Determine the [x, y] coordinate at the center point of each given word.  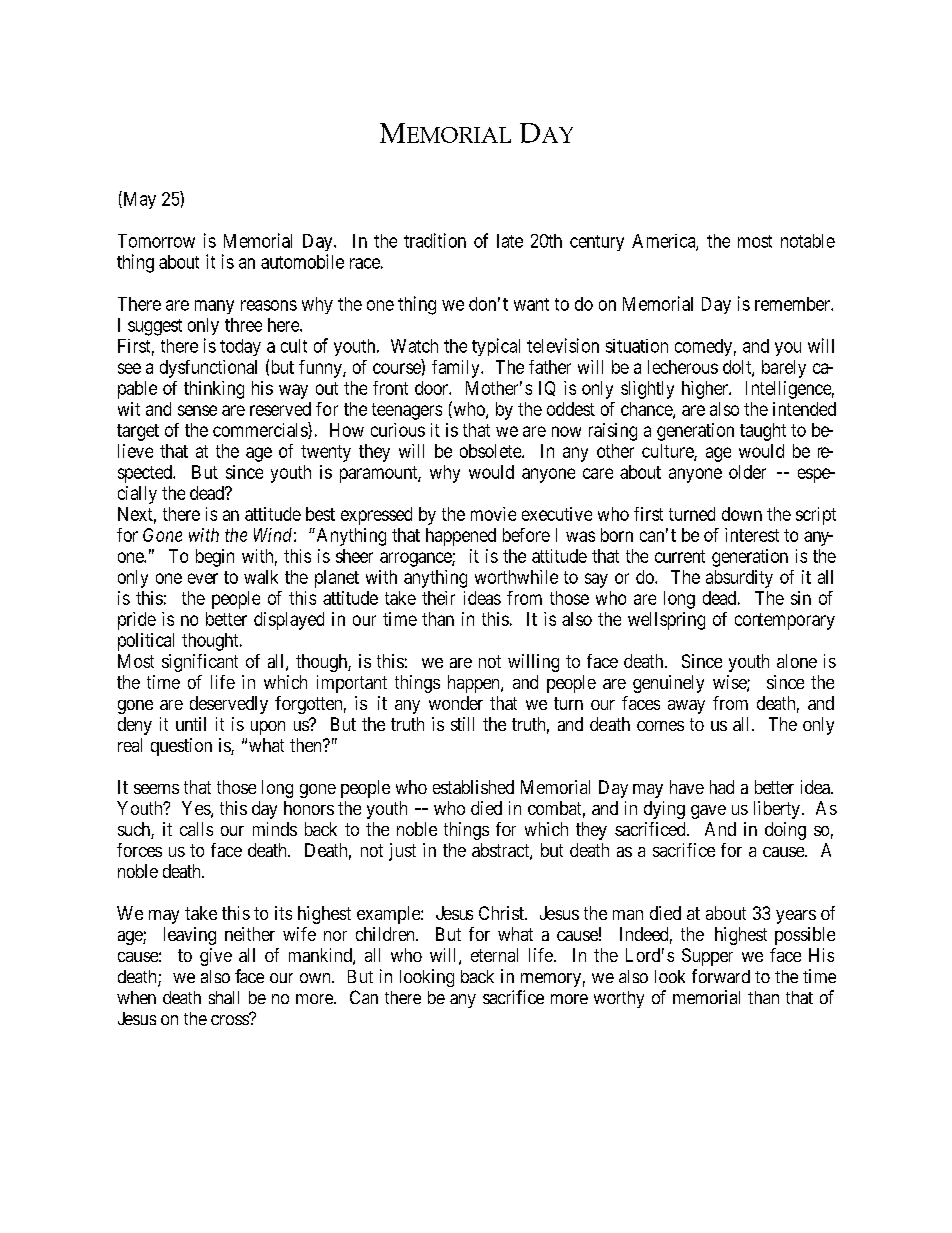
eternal [494, 955]
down [742, 514]
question [181, 747]
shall [224, 997]
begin [215, 558]
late [510, 241]
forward [721, 976]
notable [808, 241]
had [722, 787]
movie [493, 514]
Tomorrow [156, 241]
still [462, 724]
